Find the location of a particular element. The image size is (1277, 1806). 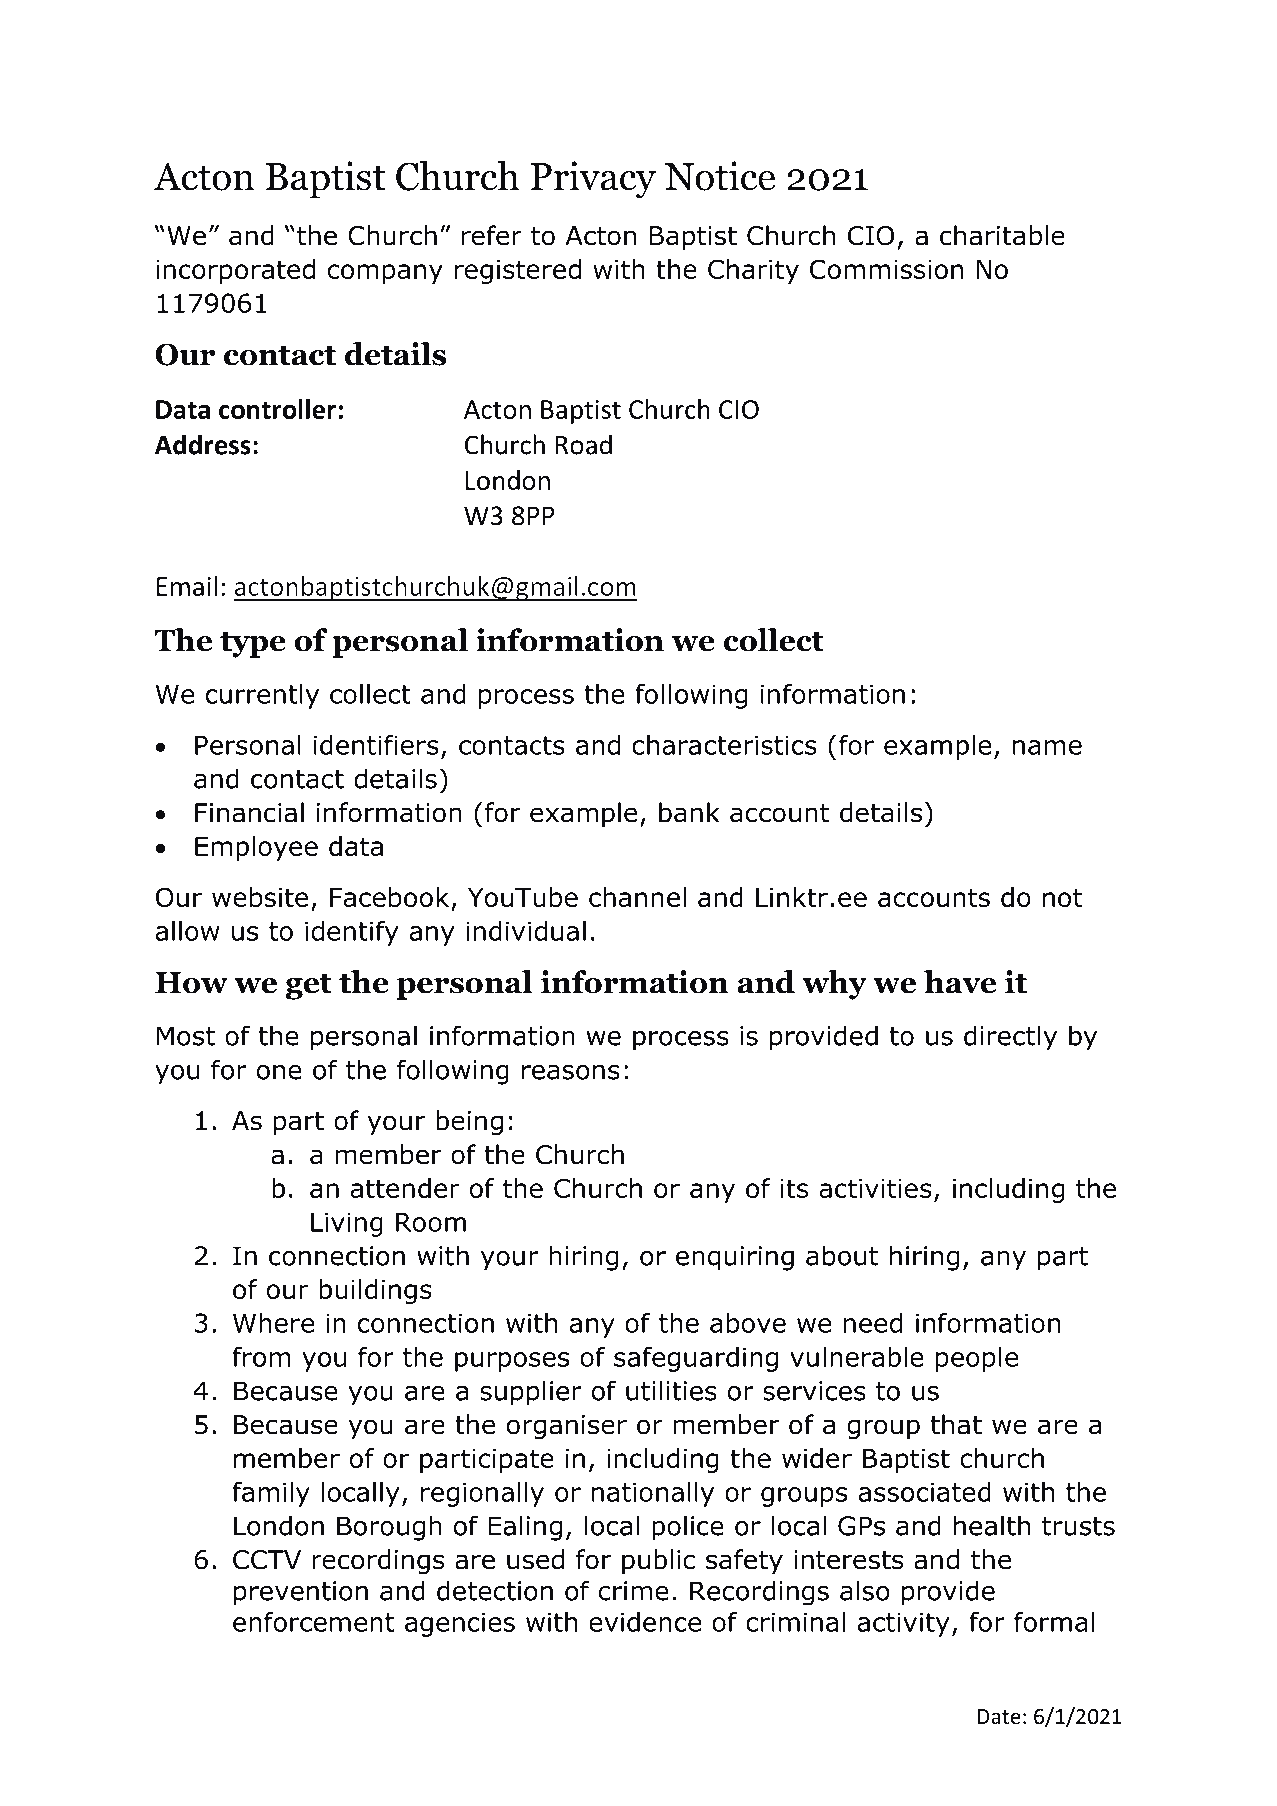

have is located at coordinates (960, 982).
